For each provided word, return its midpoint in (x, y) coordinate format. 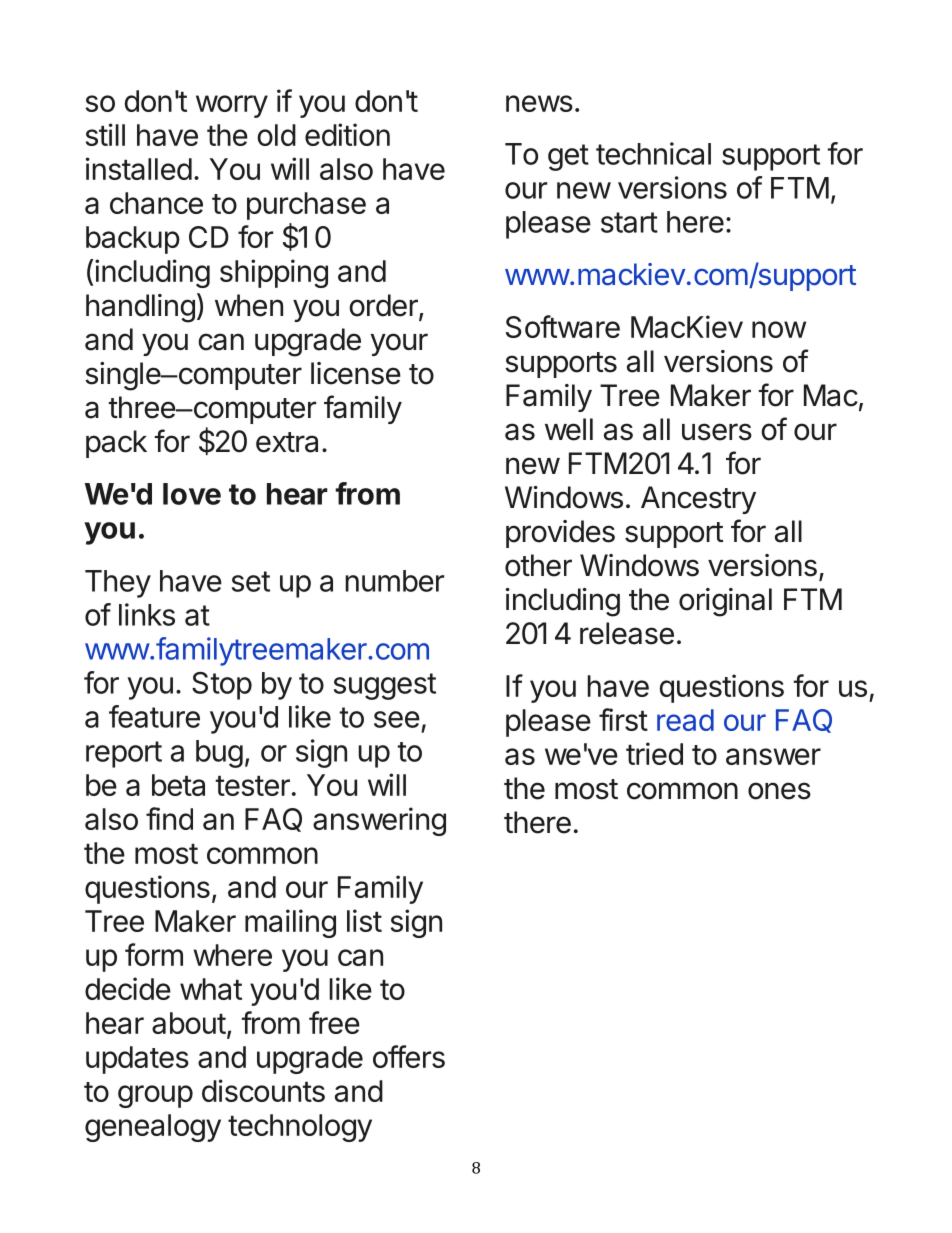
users (717, 432)
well (569, 429)
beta (178, 785)
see (397, 719)
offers (409, 1056)
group (155, 1096)
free (334, 1022)
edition (347, 134)
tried (654, 753)
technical (653, 153)
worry (232, 106)
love (192, 494)
